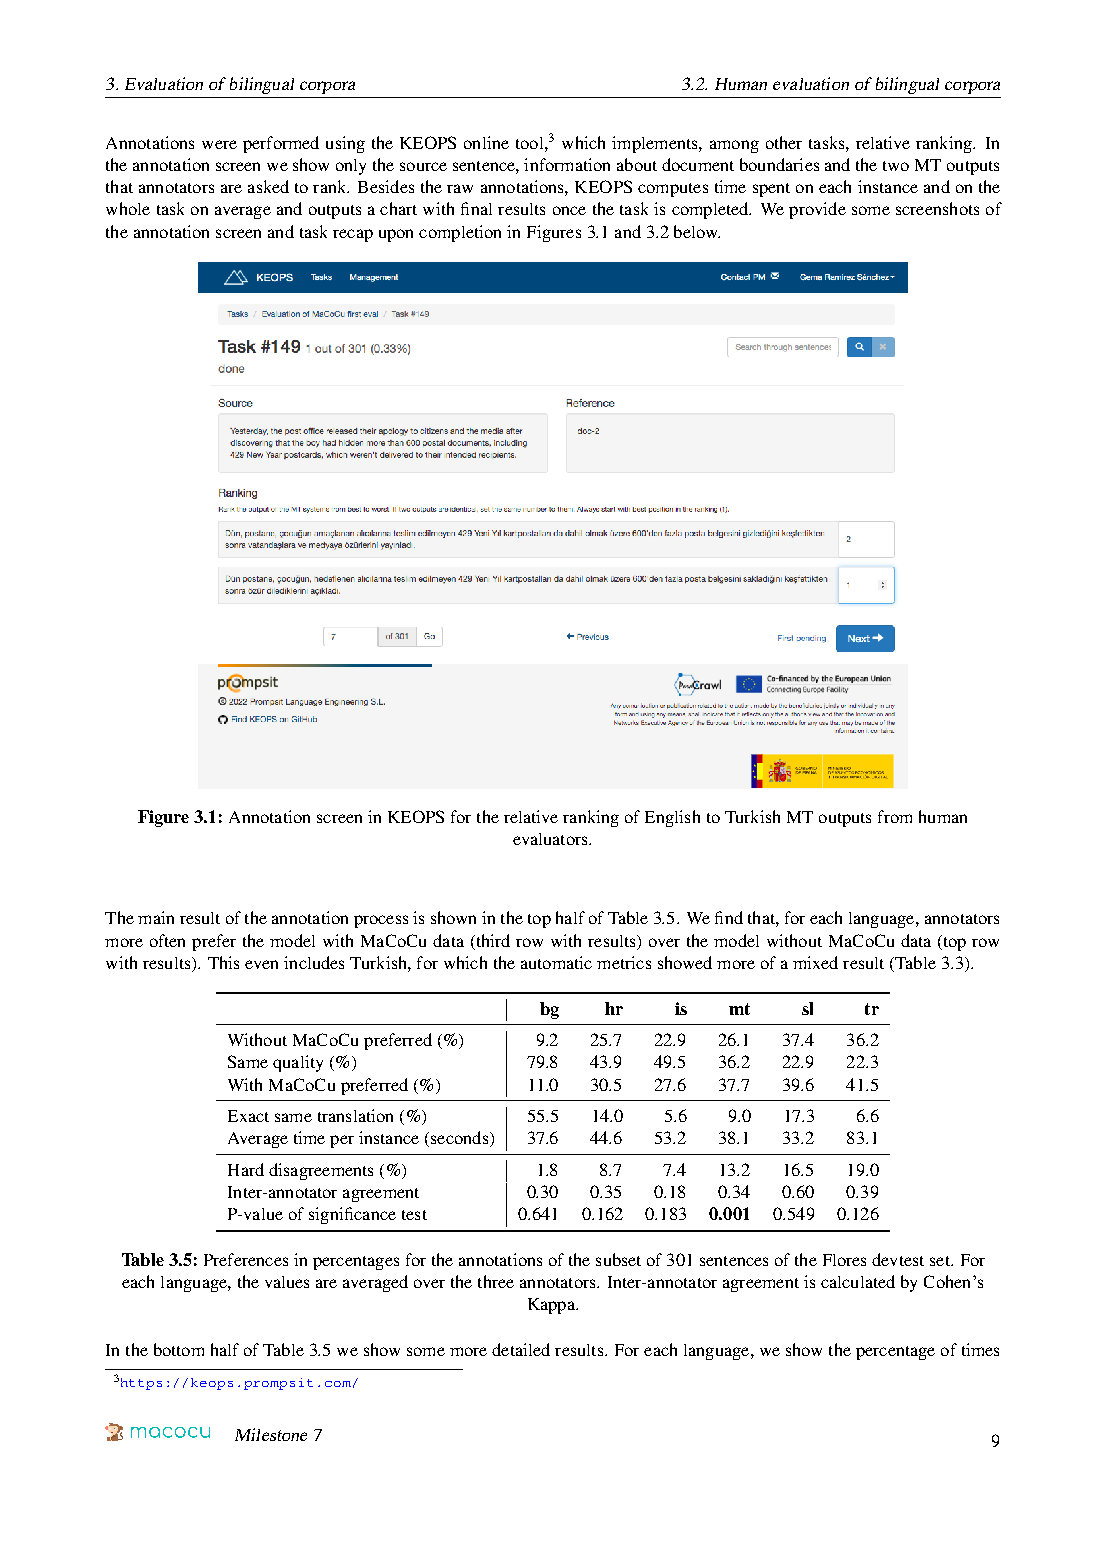 This screenshot has width=1106, height=1565. What do you see at coordinates (476, 208) in the screenshot?
I see `final` at bounding box center [476, 208].
